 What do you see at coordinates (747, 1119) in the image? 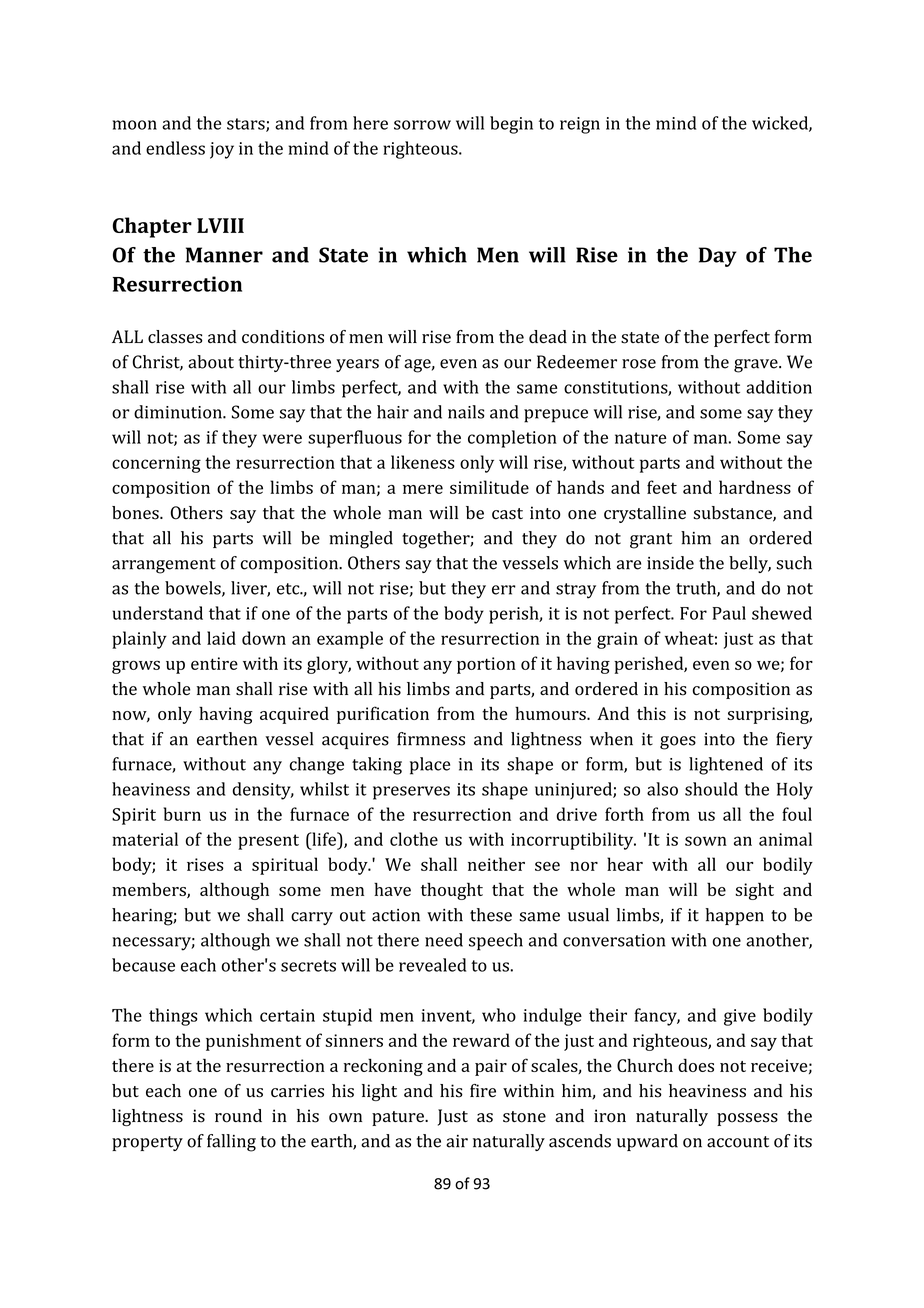
I see `possess` at bounding box center [747, 1119].
